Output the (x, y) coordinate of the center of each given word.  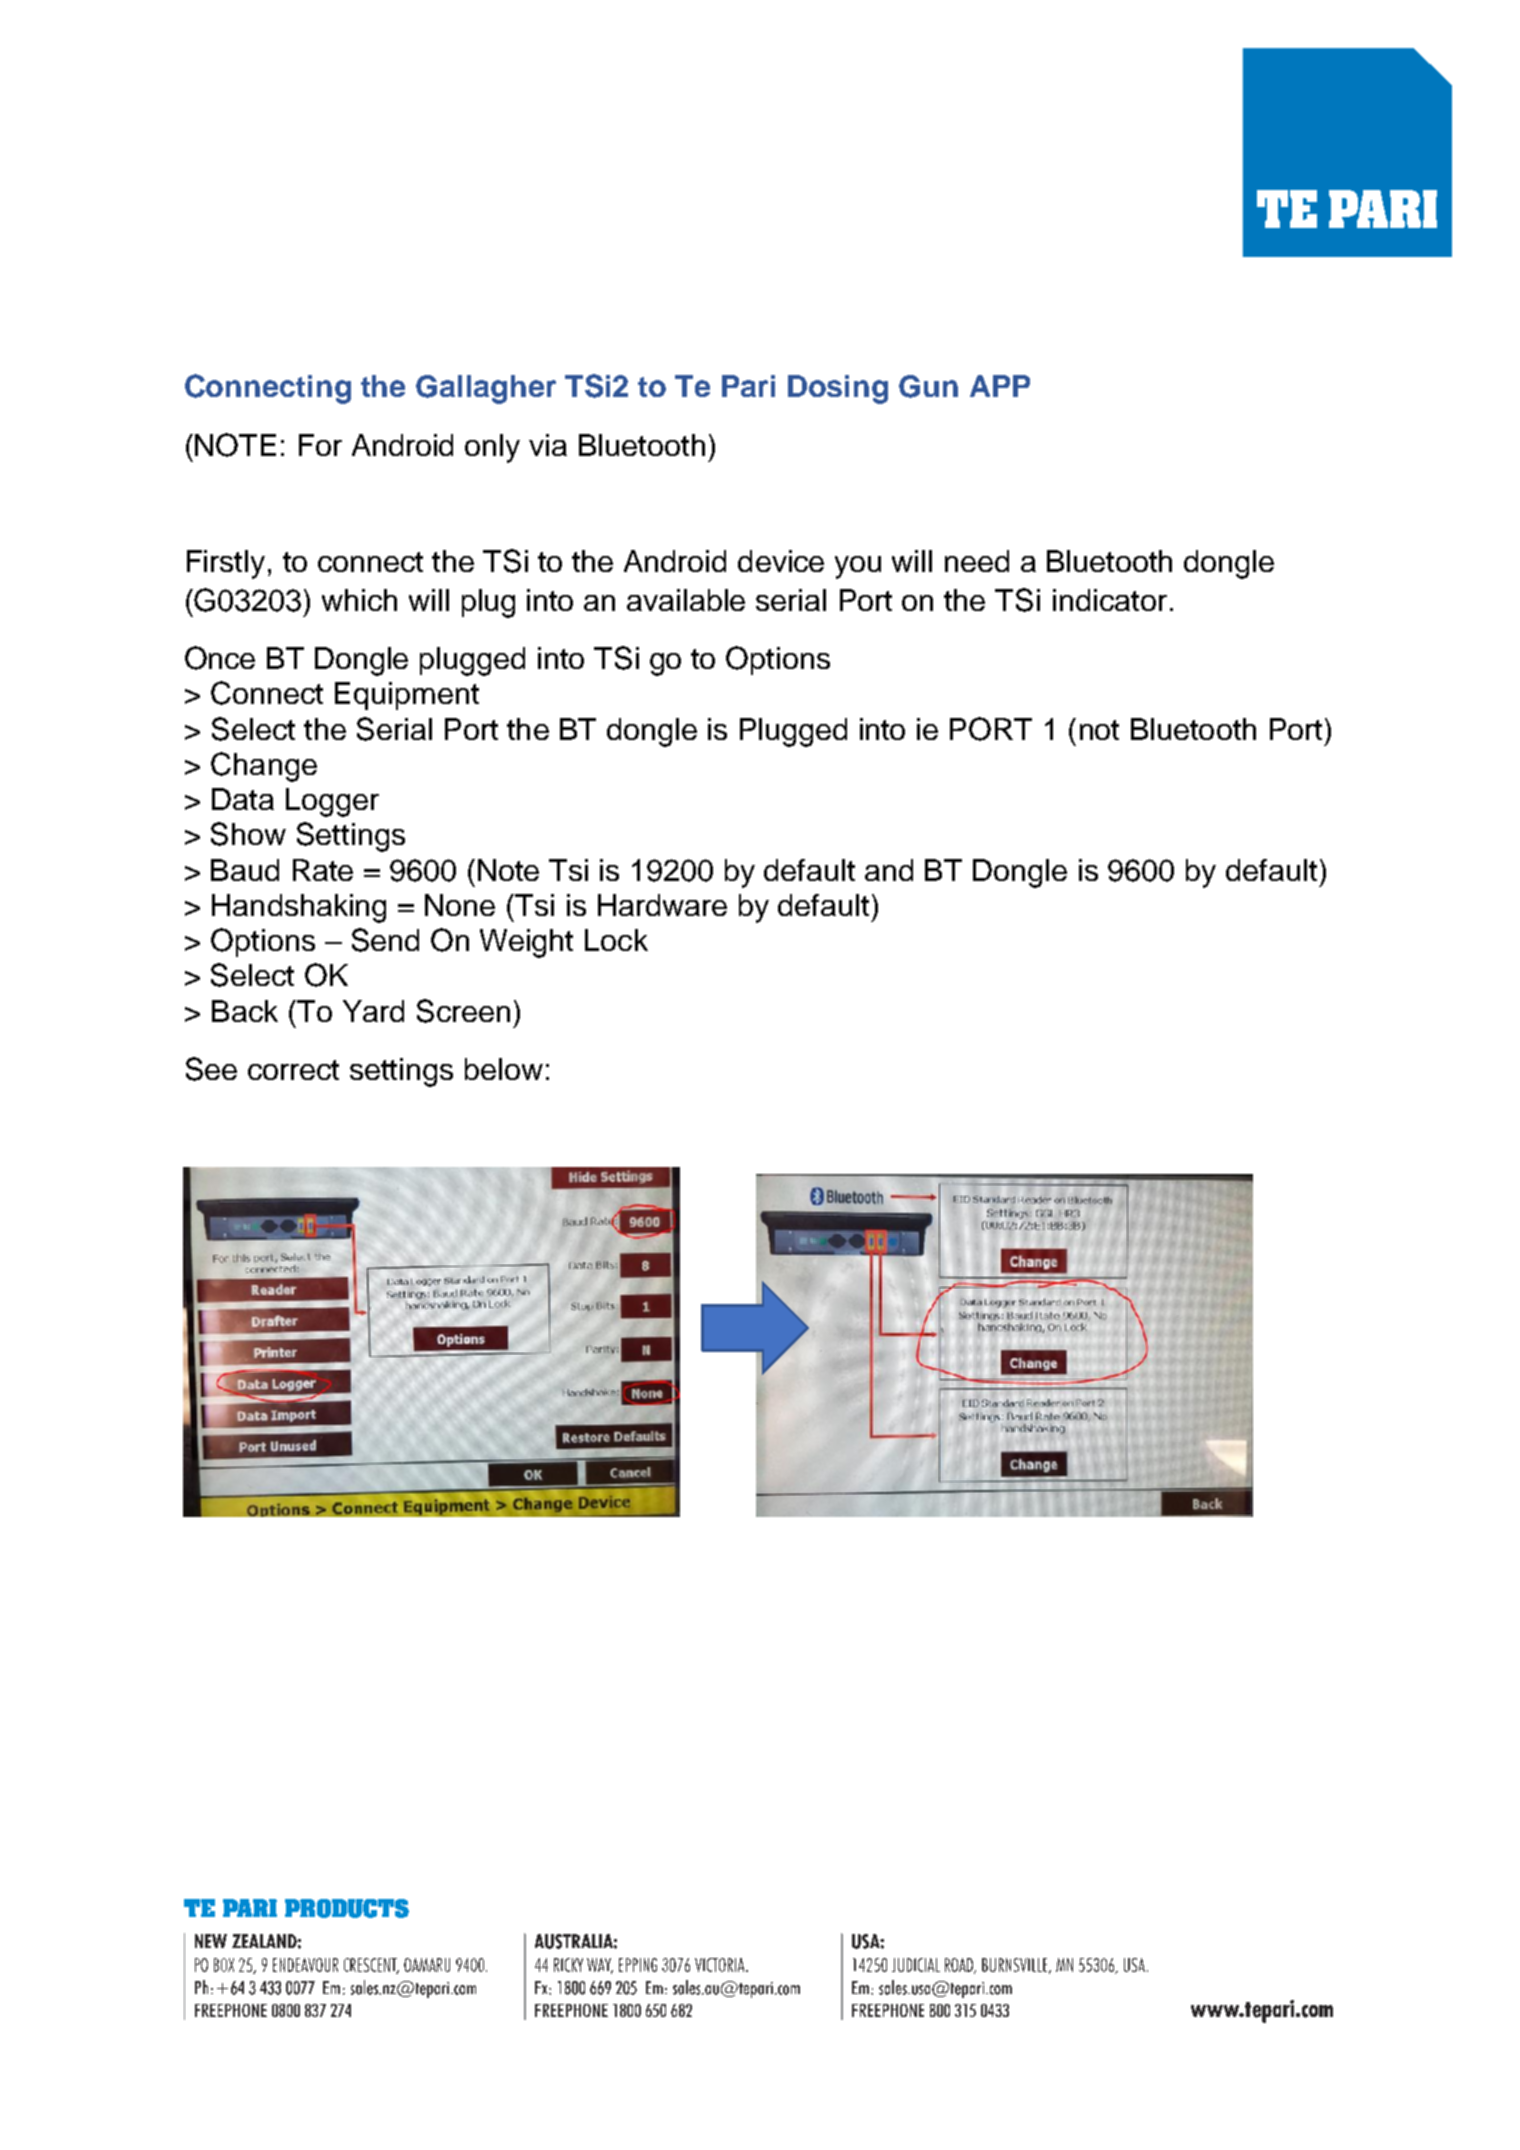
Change (264, 767)
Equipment (407, 696)
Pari (748, 386)
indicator (1110, 600)
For (320, 445)
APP (1000, 386)
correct (293, 1070)
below (504, 1069)
